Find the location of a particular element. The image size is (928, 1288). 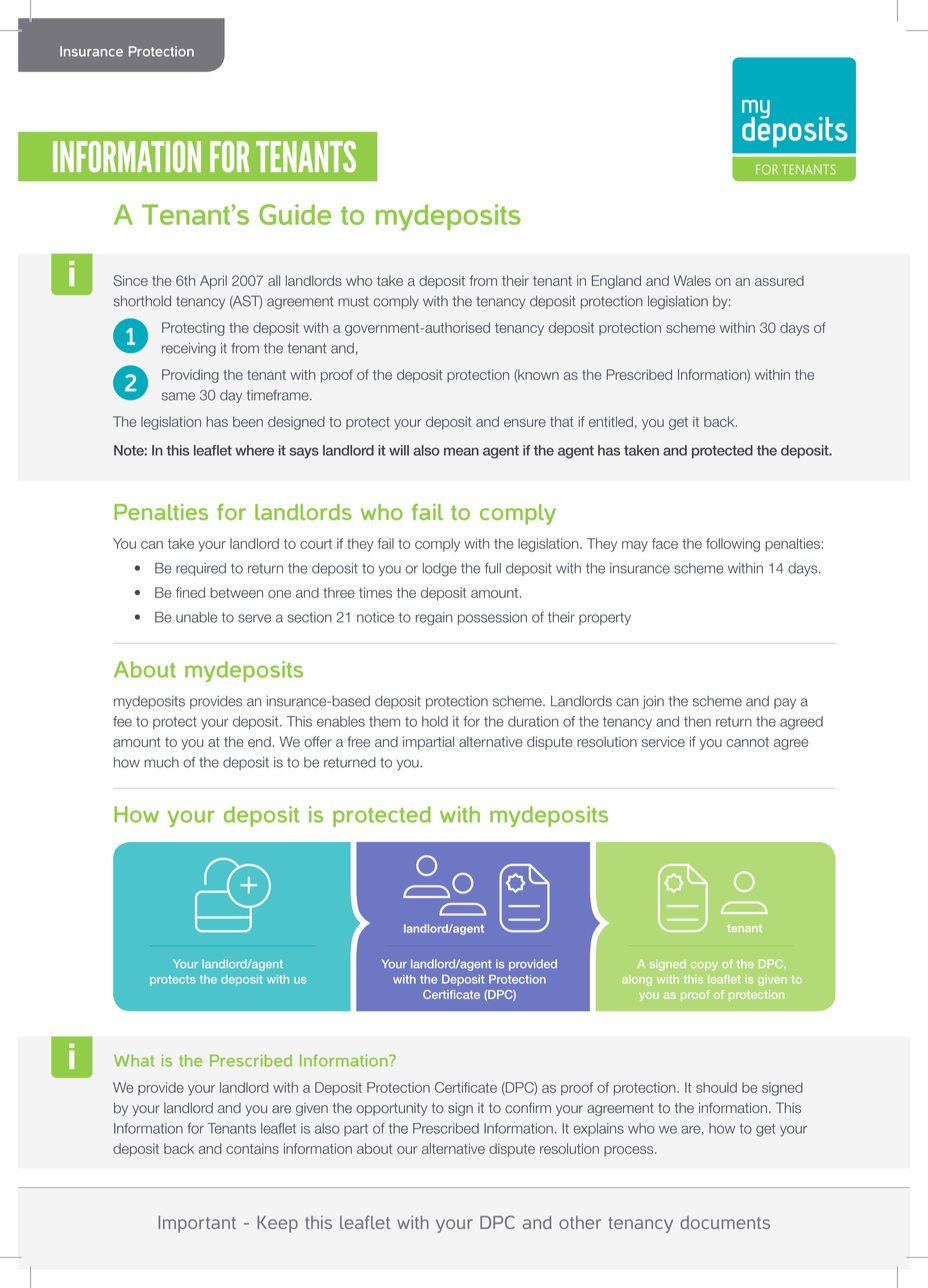

documents is located at coordinates (725, 1222).
